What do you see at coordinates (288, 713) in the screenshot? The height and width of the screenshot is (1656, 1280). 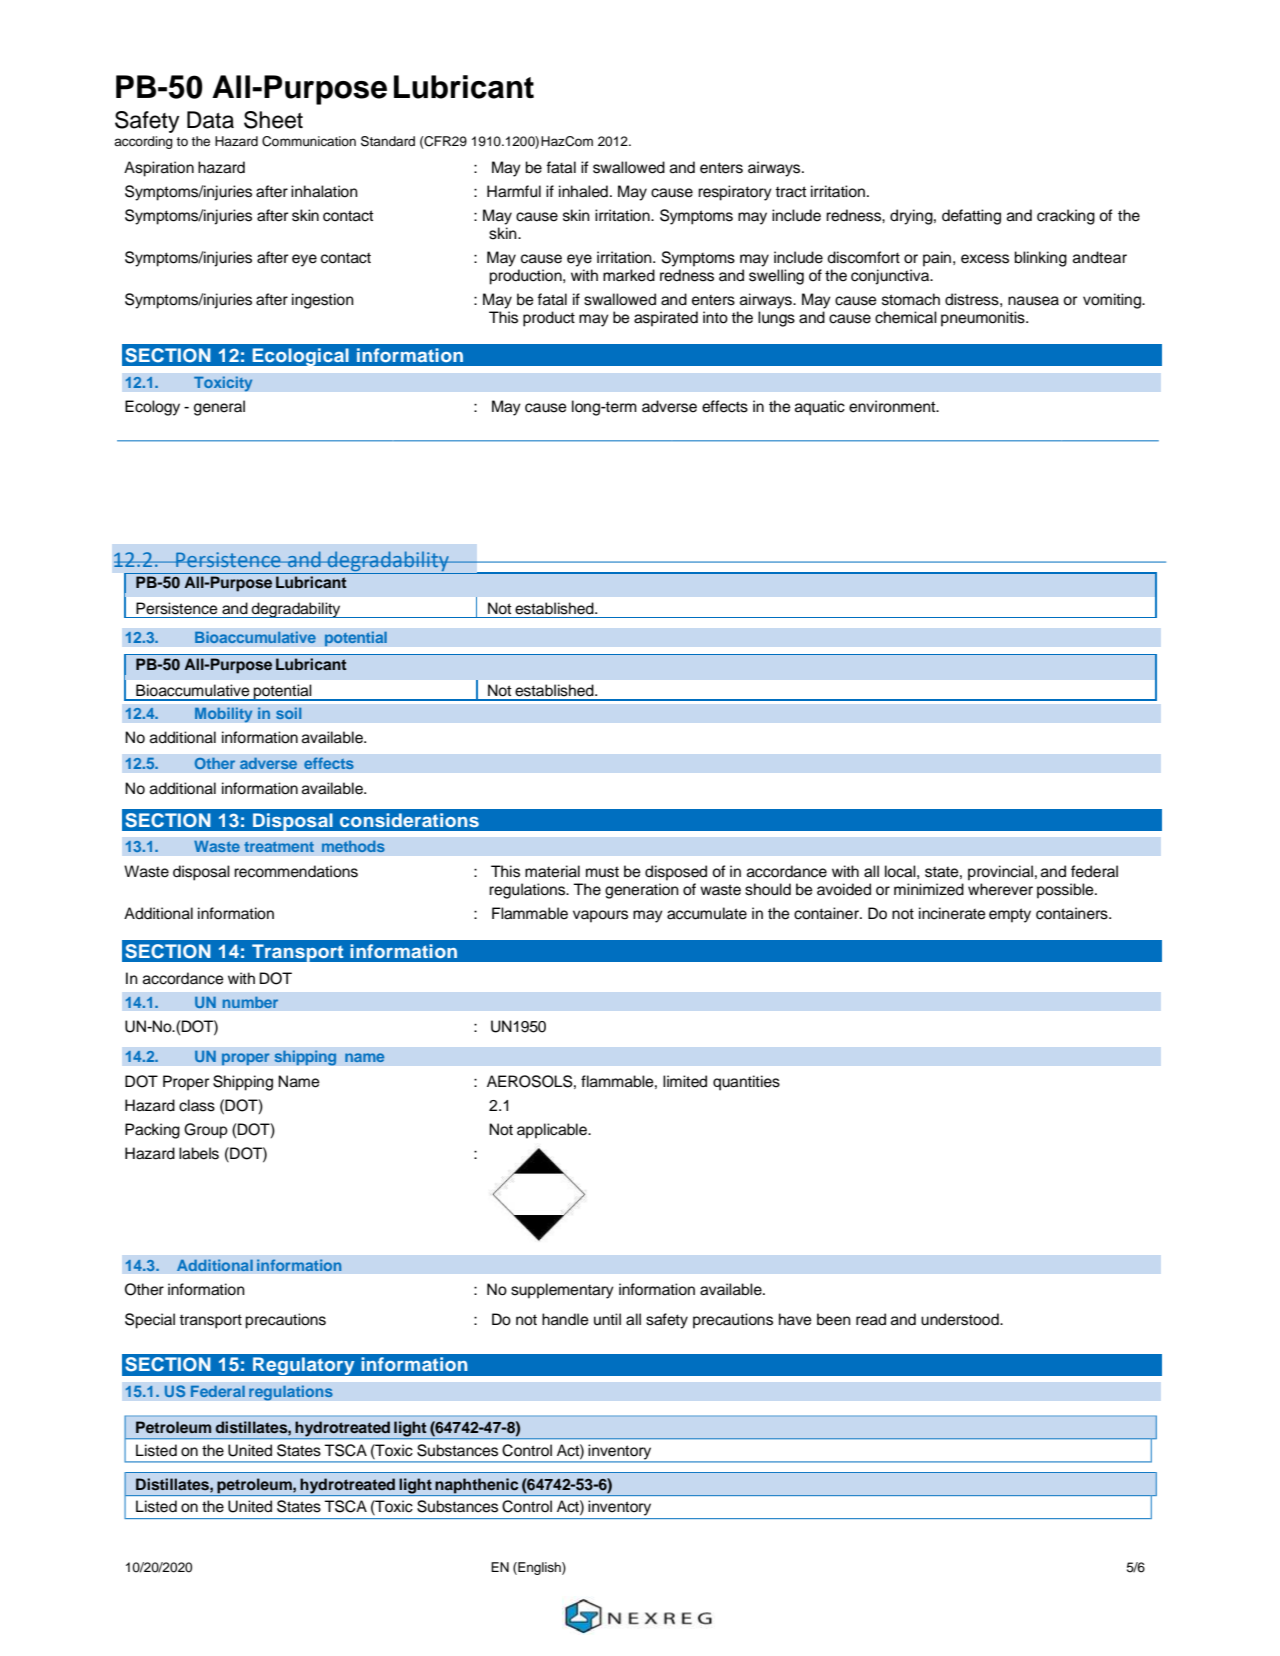 I see `soil` at bounding box center [288, 713].
